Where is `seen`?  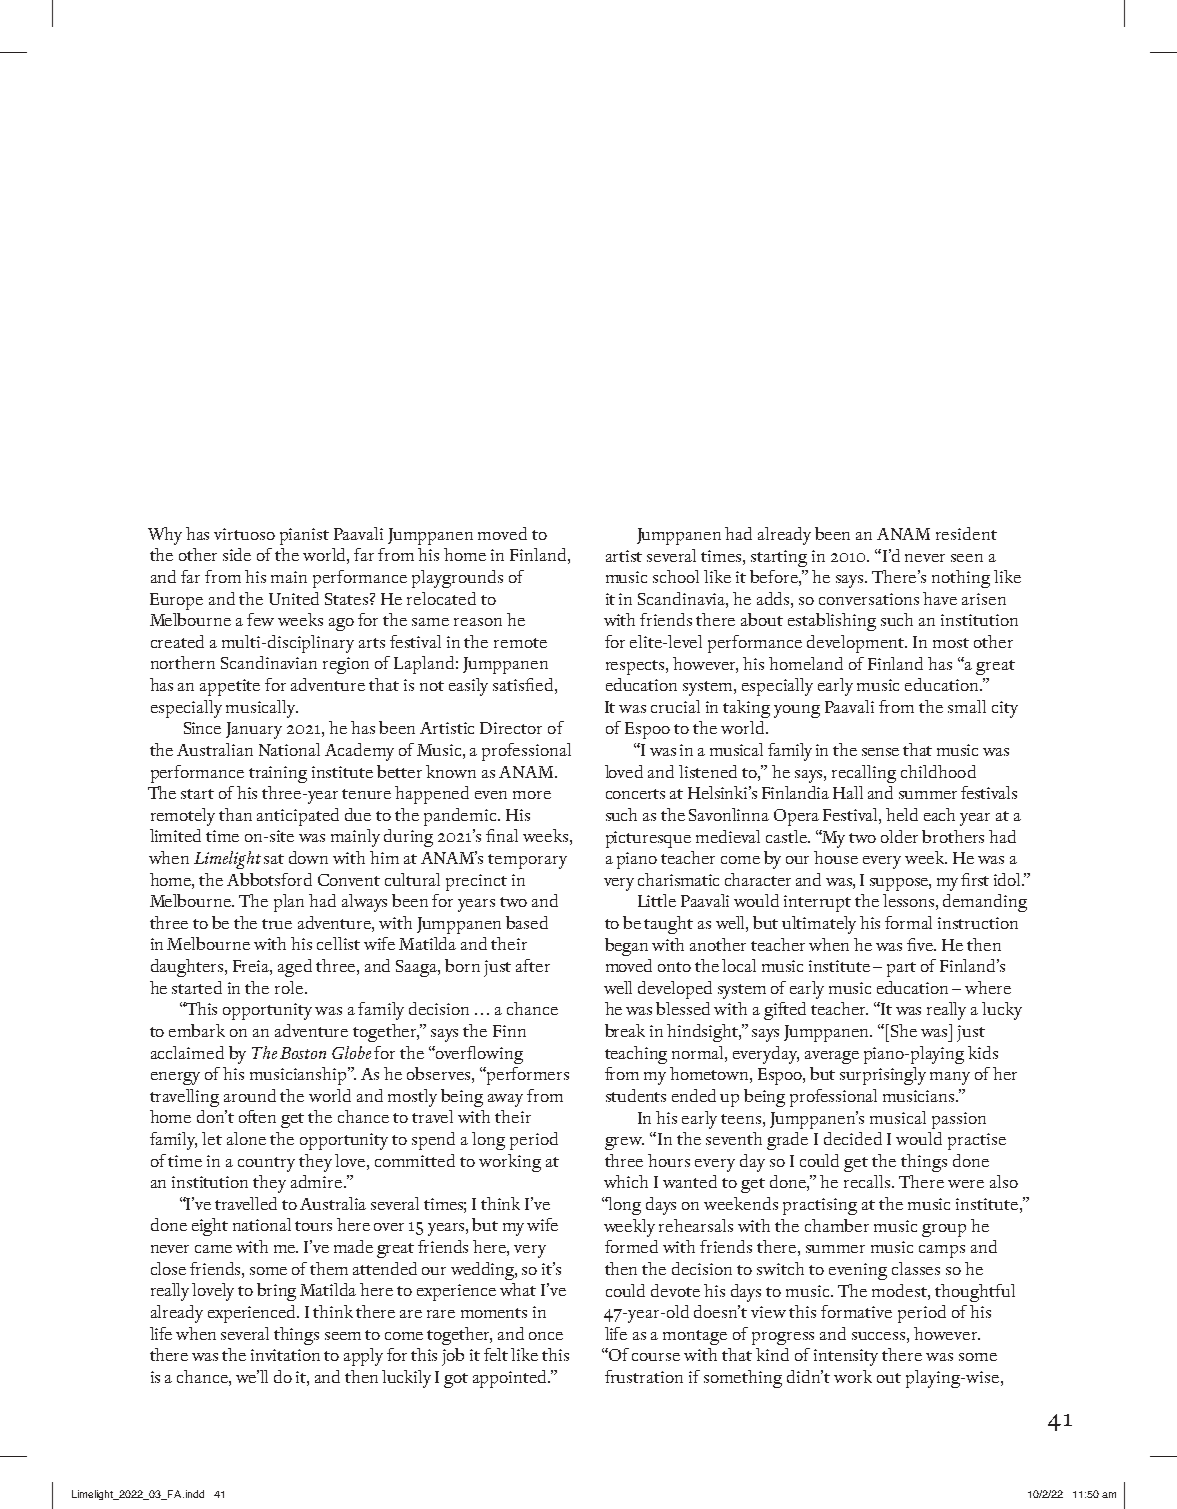
seen is located at coordinates (967, 558).
